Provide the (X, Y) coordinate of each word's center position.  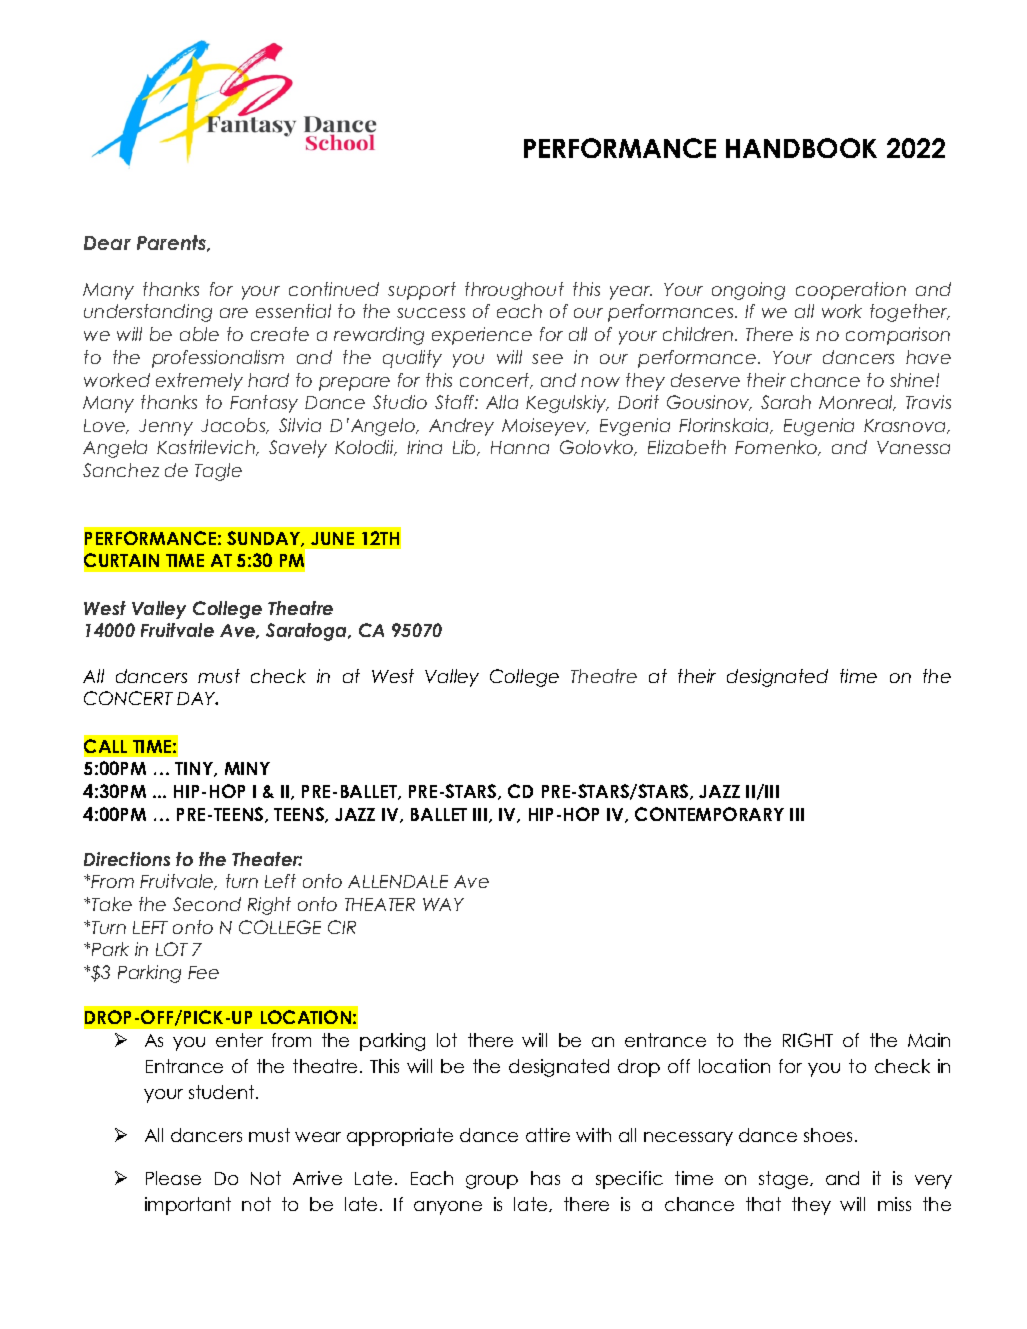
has (545, 1178)
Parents (172, 243)
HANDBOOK (801, 148)
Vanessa (913, 447)
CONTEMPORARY (709, 814)
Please (173, 1178)
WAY (443, 904)
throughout (514, 291)
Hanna (520, 447)
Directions (127, 859)
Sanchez (121, 470)
